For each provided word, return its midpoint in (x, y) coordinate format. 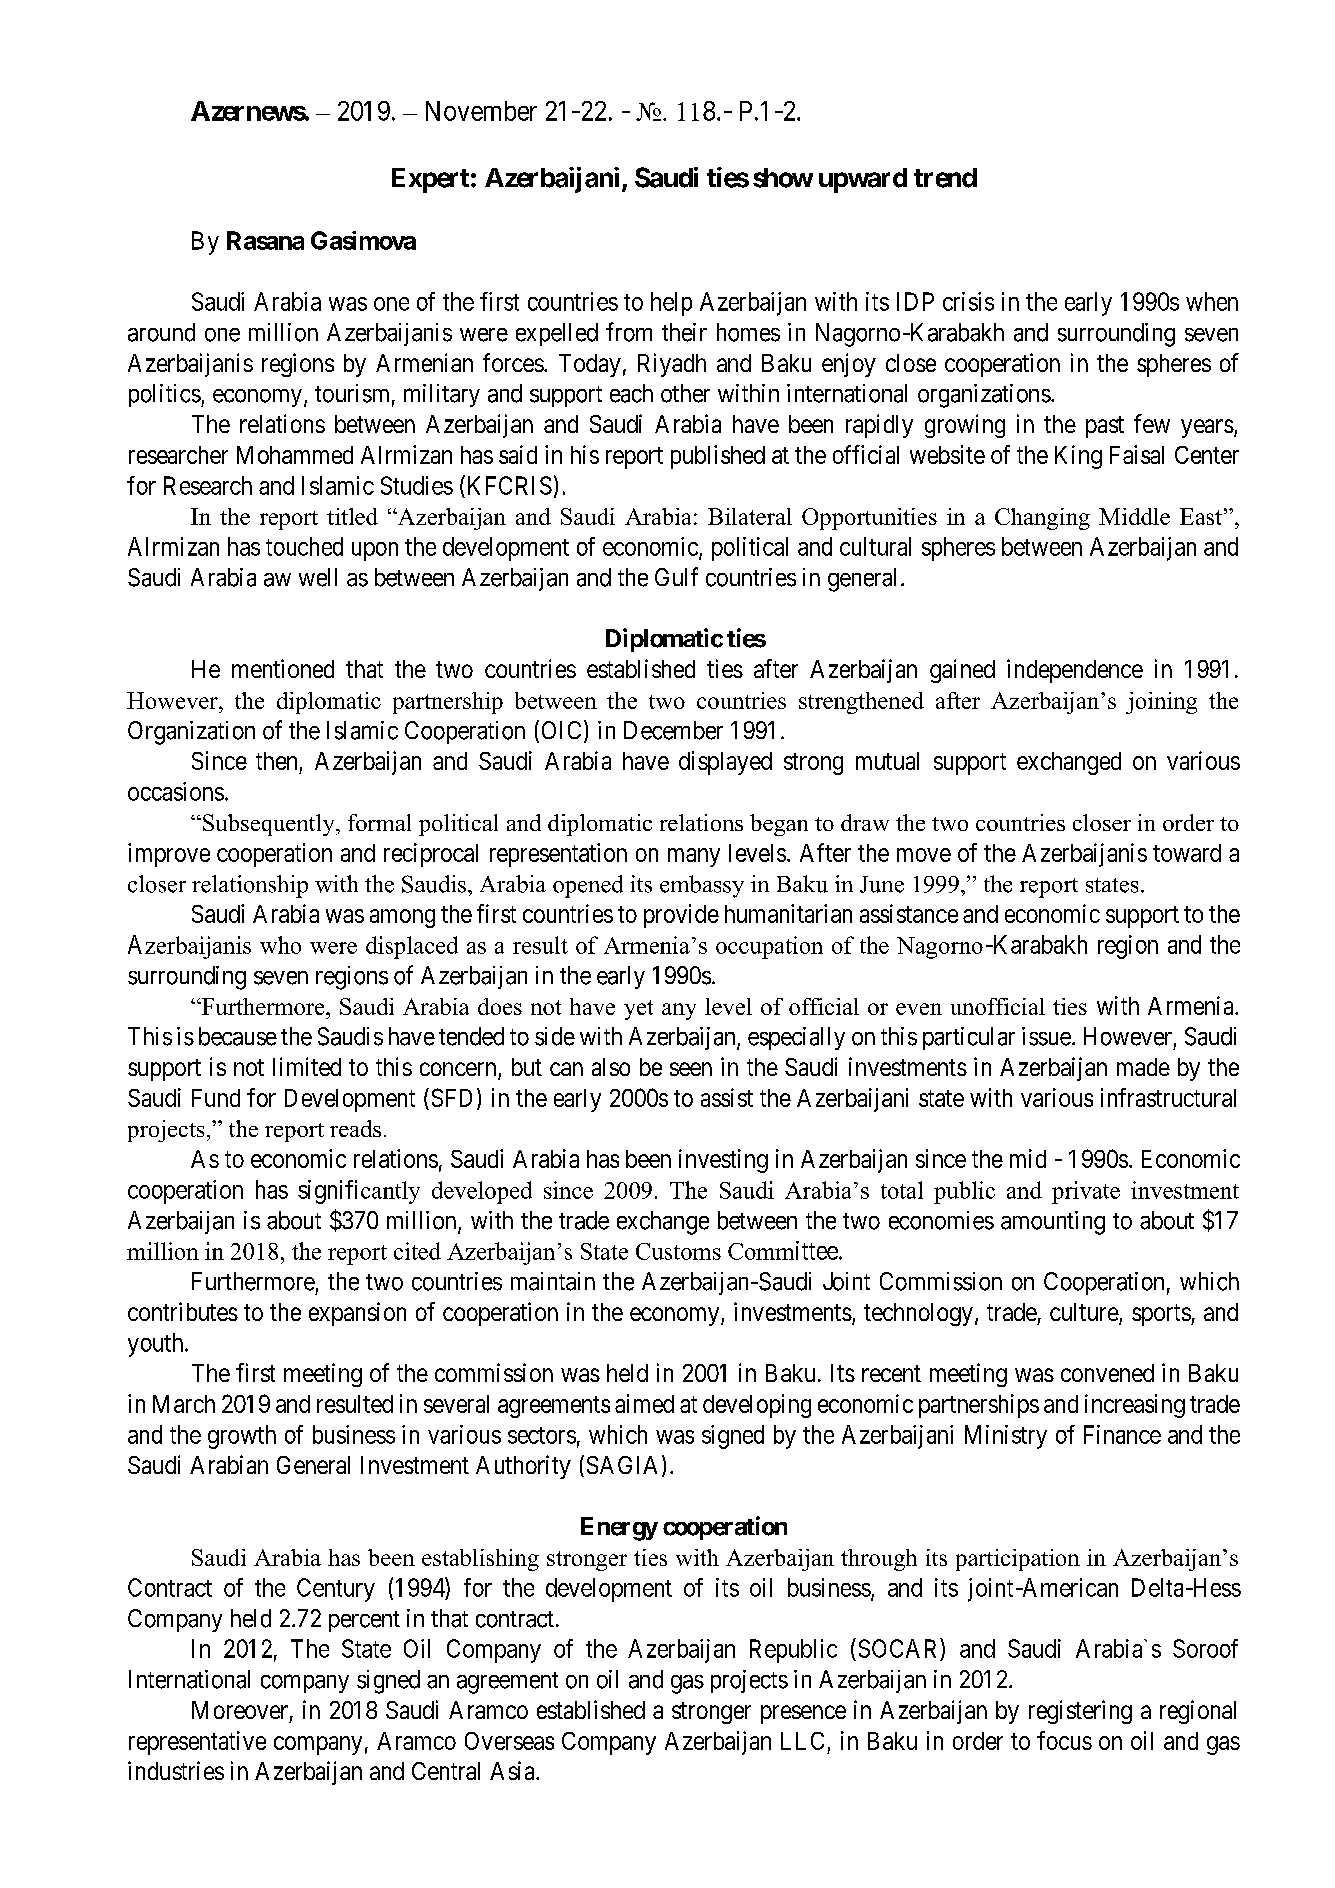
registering (1080, 1712)
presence (803, 1714)
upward (863, 180)
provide (681, 916)
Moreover (240, 1710)
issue (1046, 1036)
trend (945, 178)
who (280, 945)
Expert (430, 180)
